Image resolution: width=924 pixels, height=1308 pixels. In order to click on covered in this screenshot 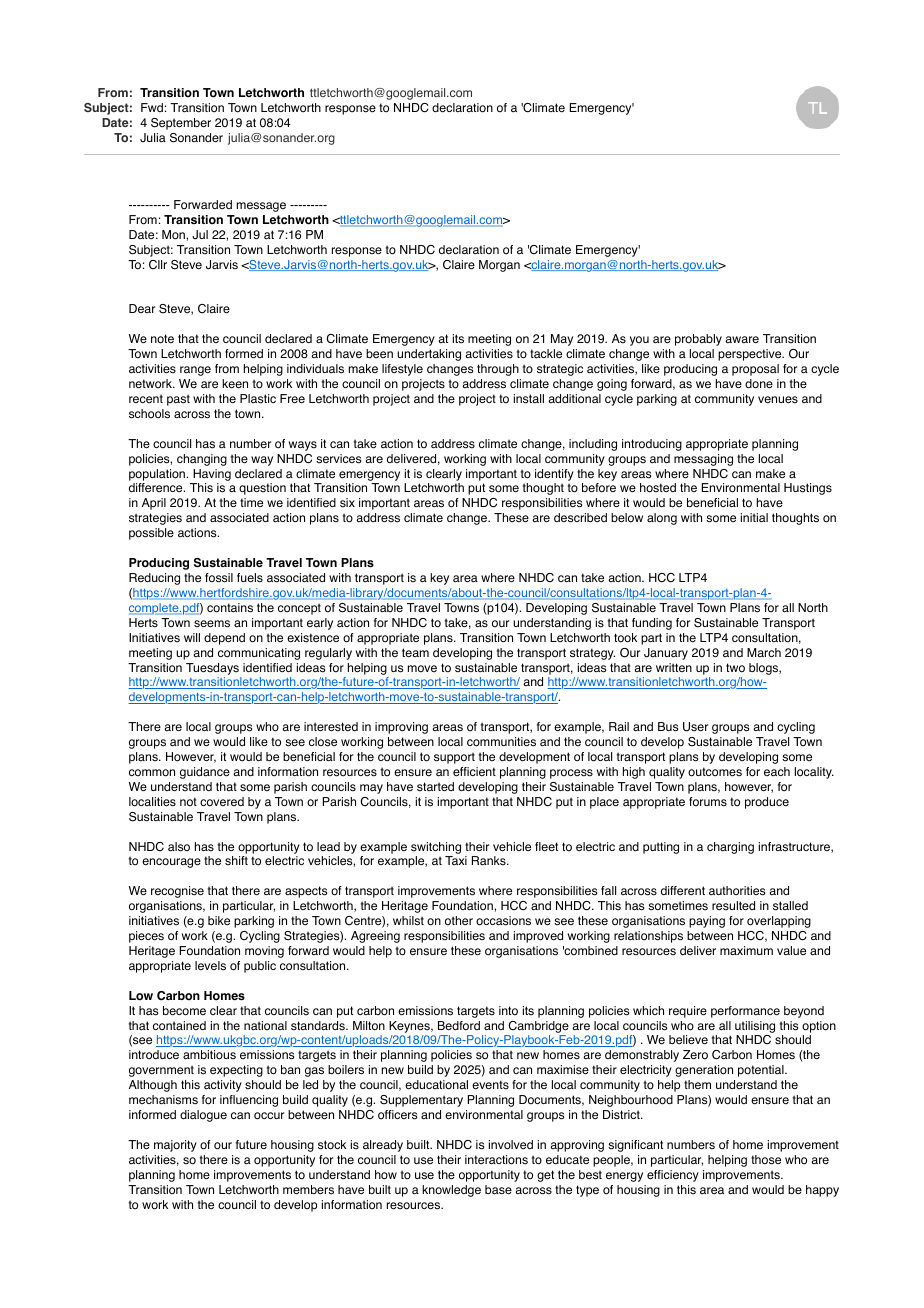, I will do `click(222, 802)`.
